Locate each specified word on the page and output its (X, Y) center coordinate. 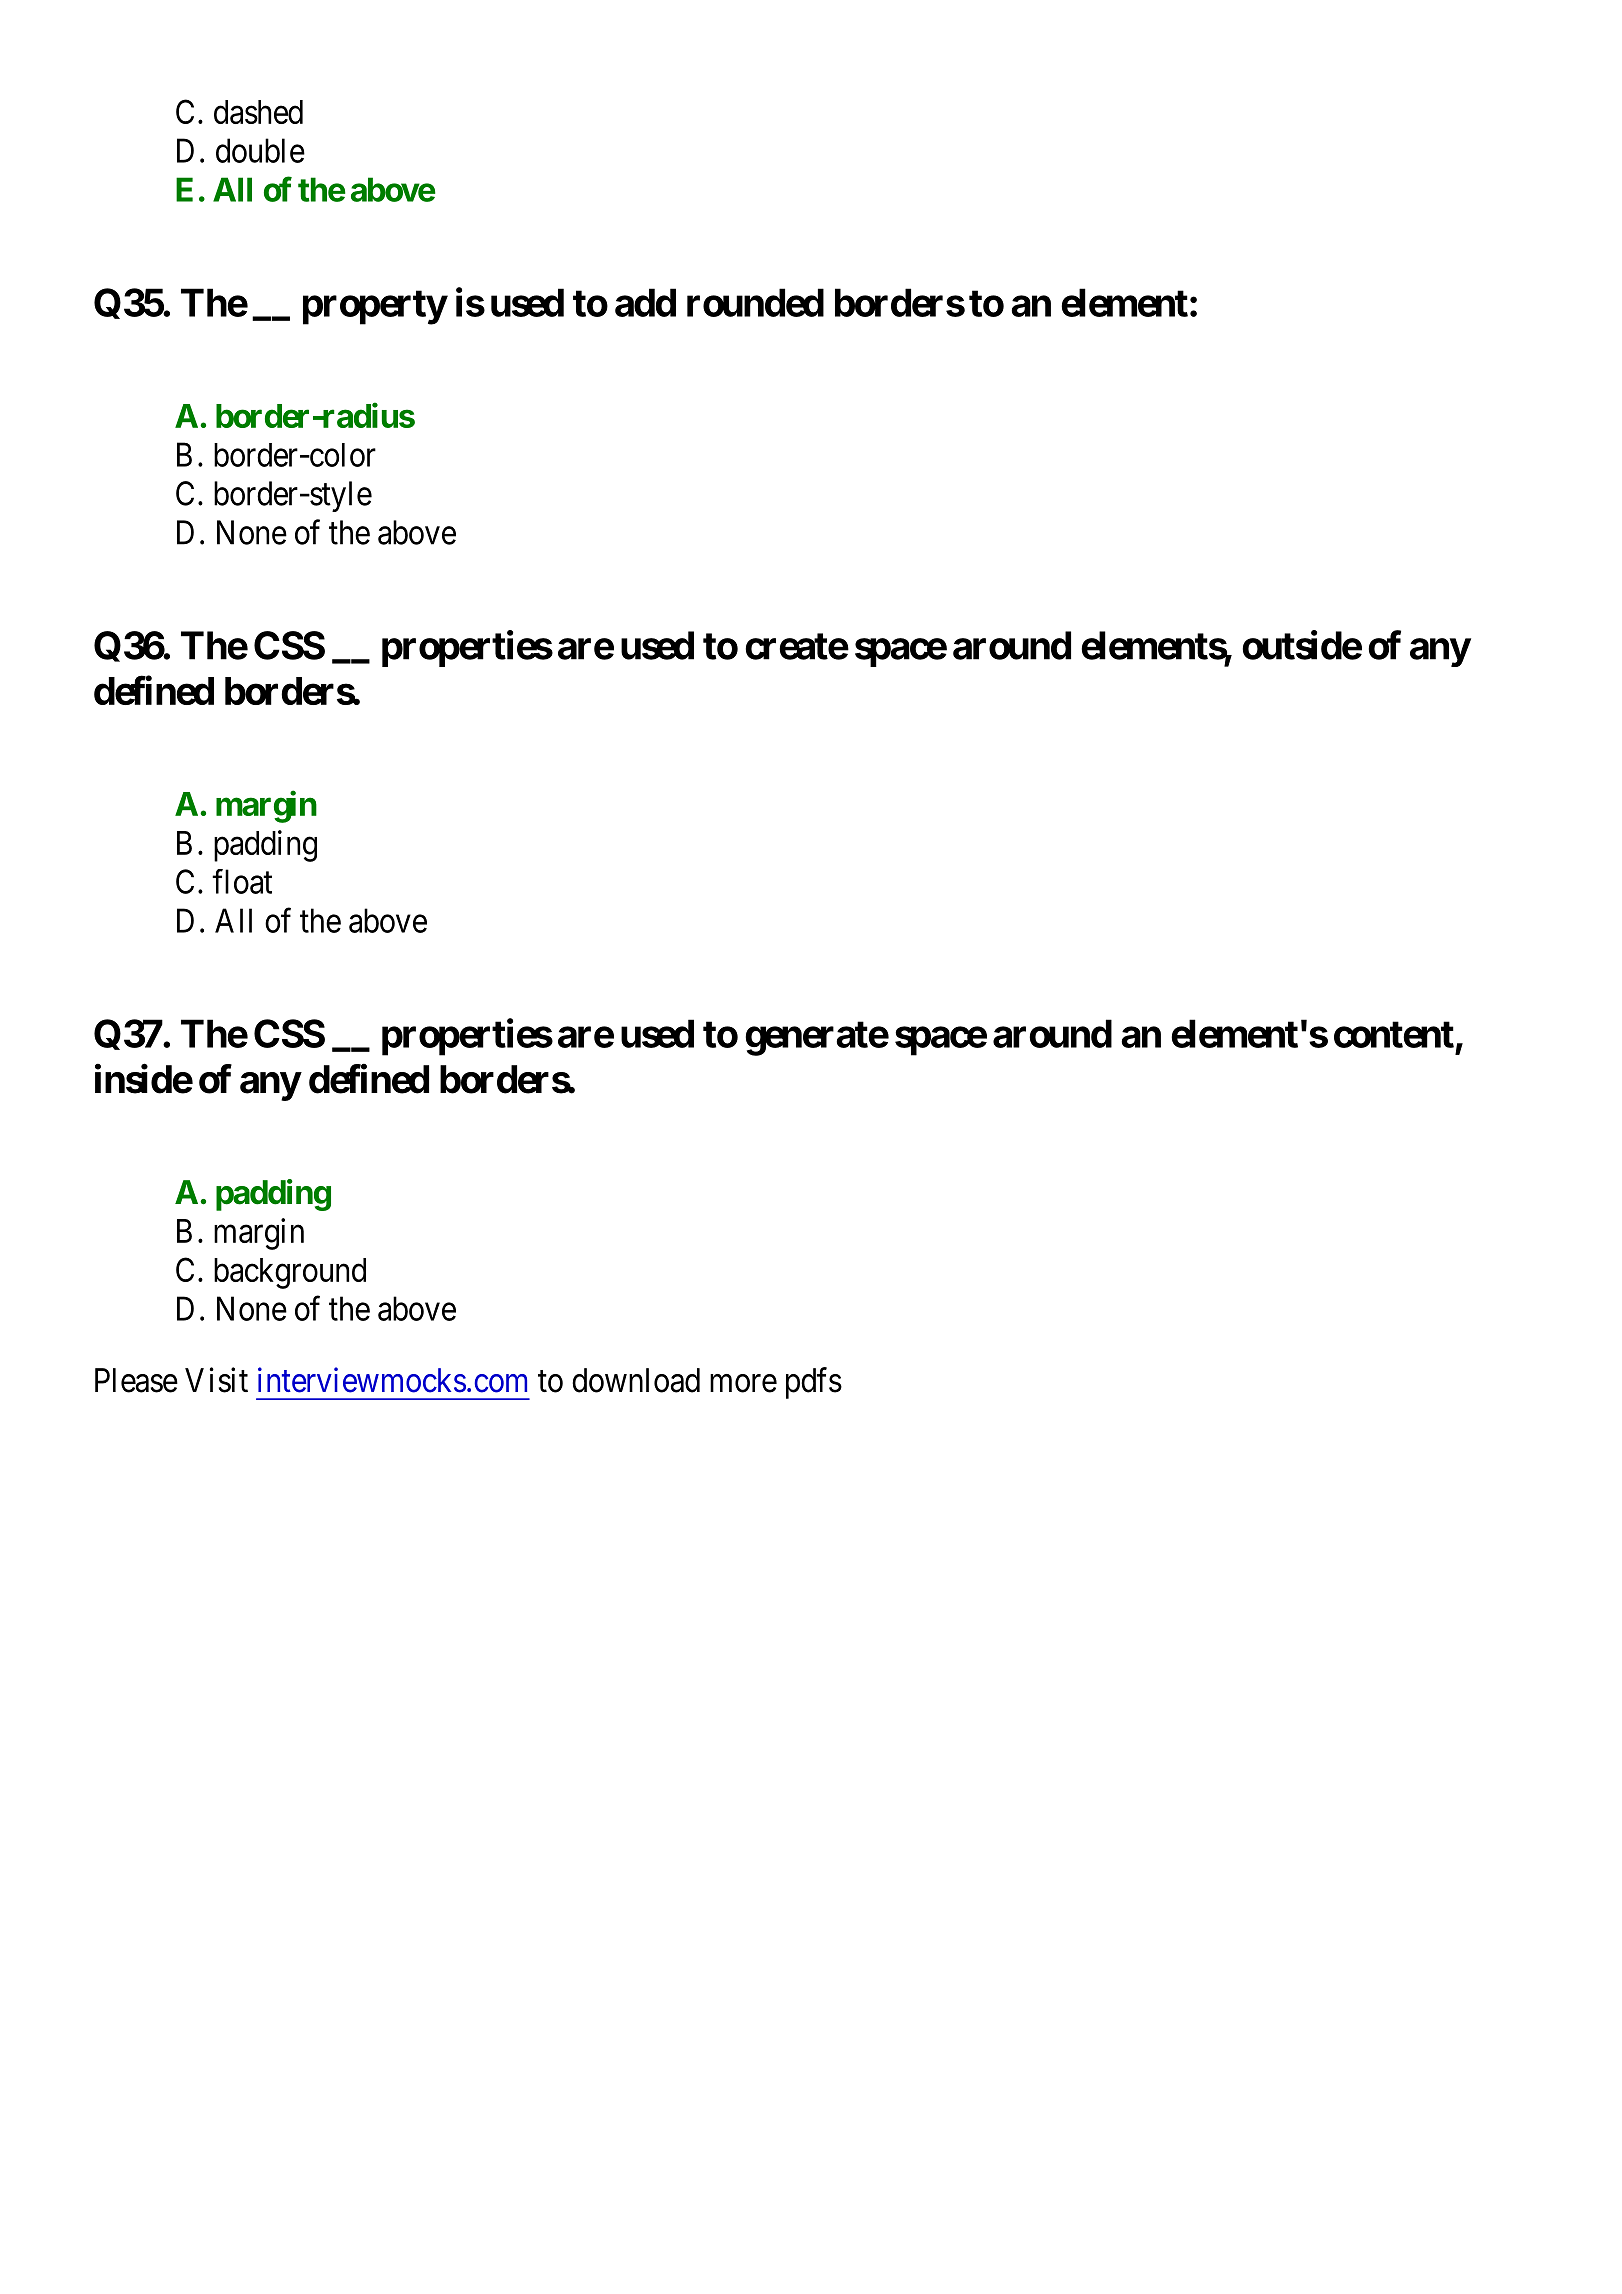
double (260, 150)
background (290, 1273)
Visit (216, 1380)
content (1394, 1034)
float (242, 881)
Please (136, 1380)
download (636, 1380)
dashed (258, 112)
